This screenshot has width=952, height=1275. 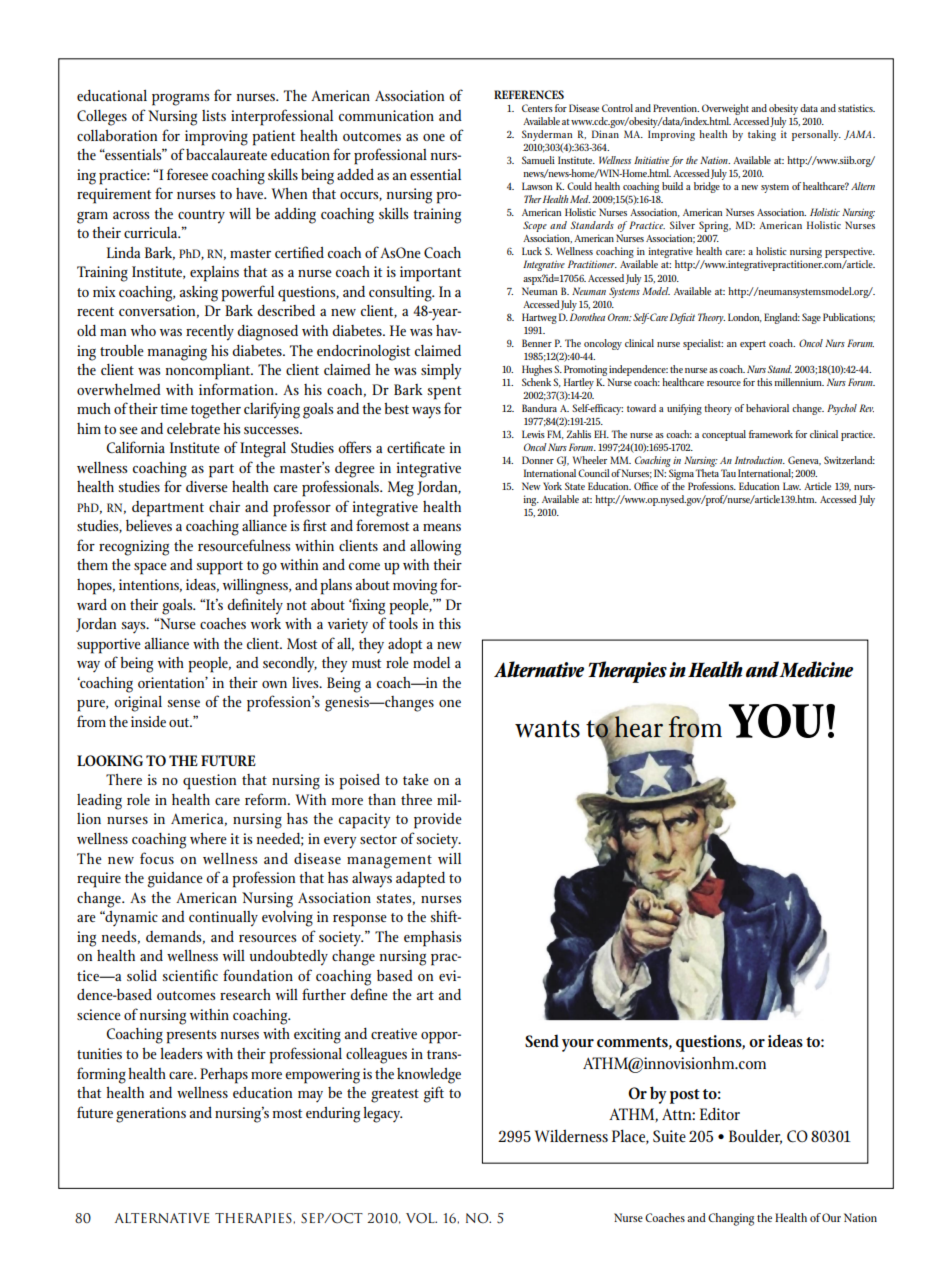 What do you see at coordinates (405, 646) in the screenshot?
I see `adopt` at bounding box center [405, 646].
